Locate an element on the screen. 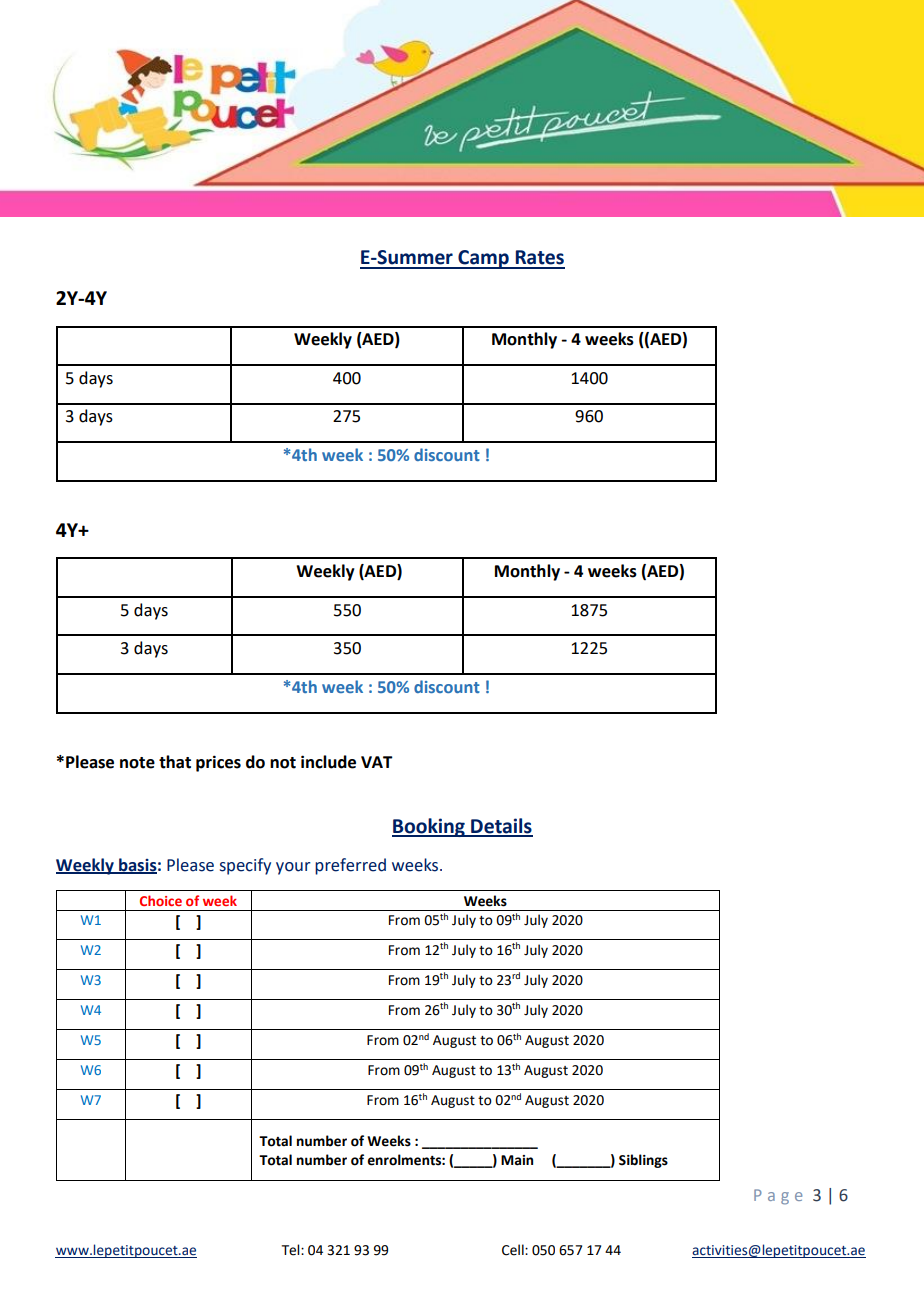  note is located at coordinates (137, 763).
